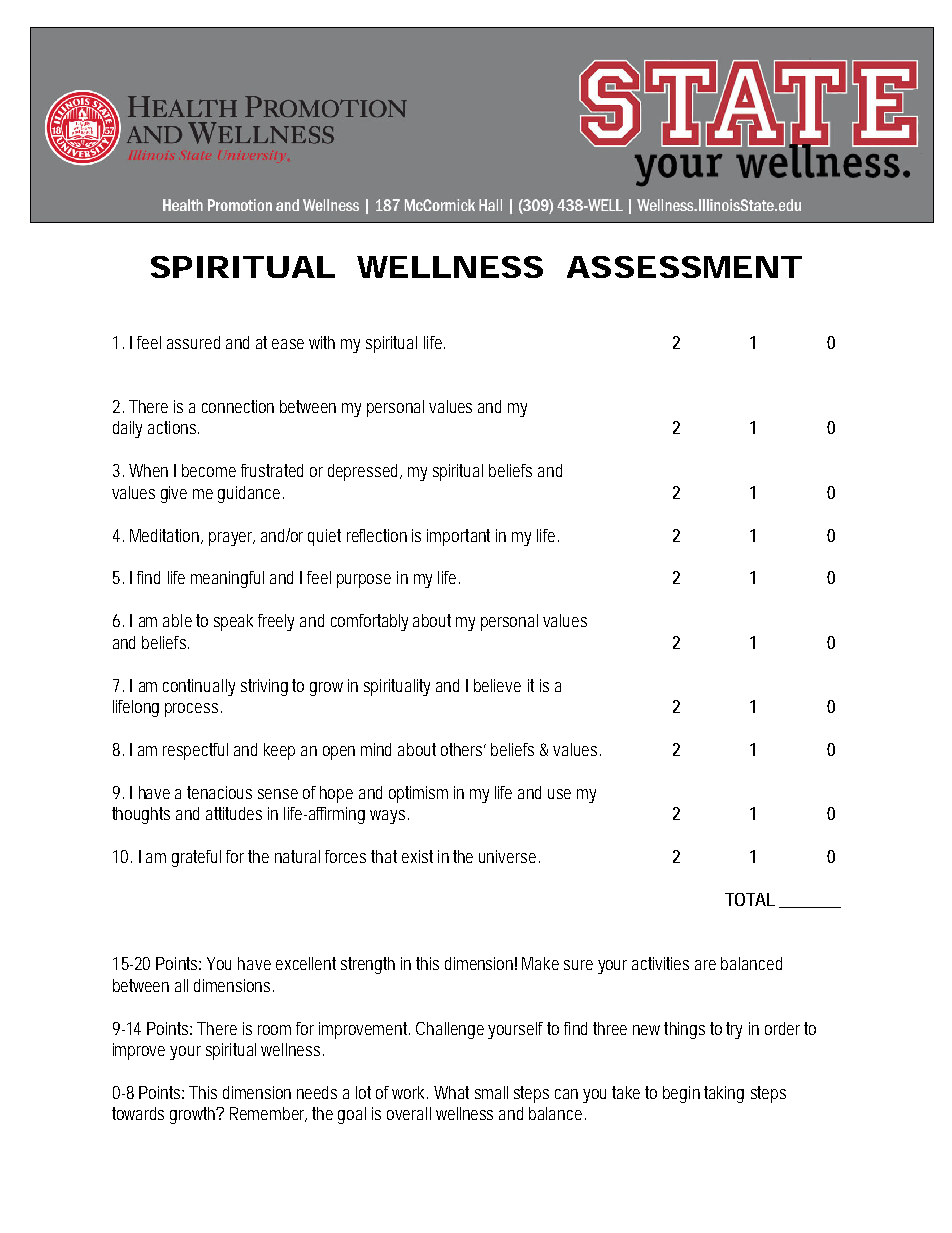 The image size is (952, 1233). Describe the element at coordinates (451, 1092) in the screenshot. I see `What` at that location.
